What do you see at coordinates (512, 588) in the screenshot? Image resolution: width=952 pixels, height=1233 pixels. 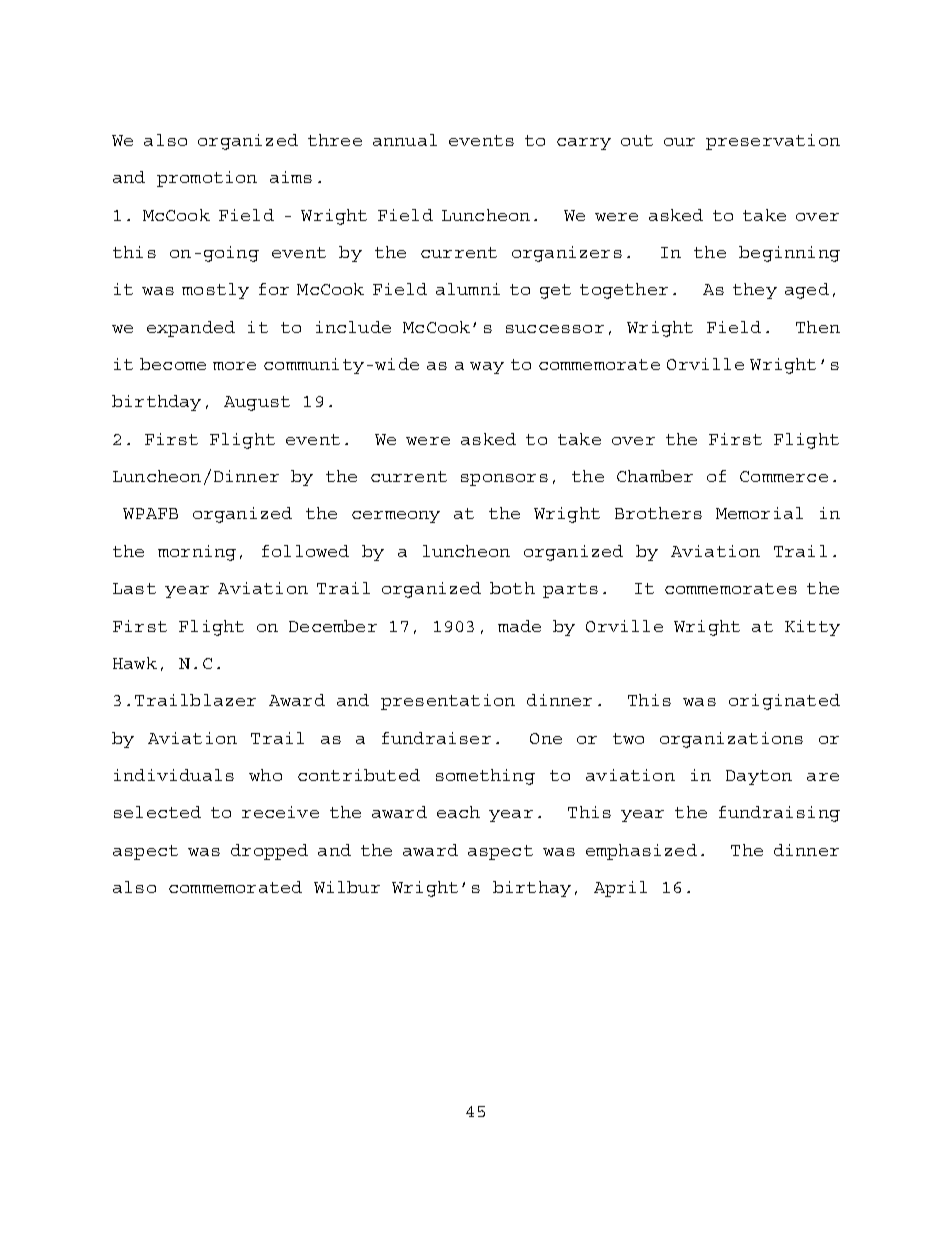 I see `both` at bounding box center [512, 588].
